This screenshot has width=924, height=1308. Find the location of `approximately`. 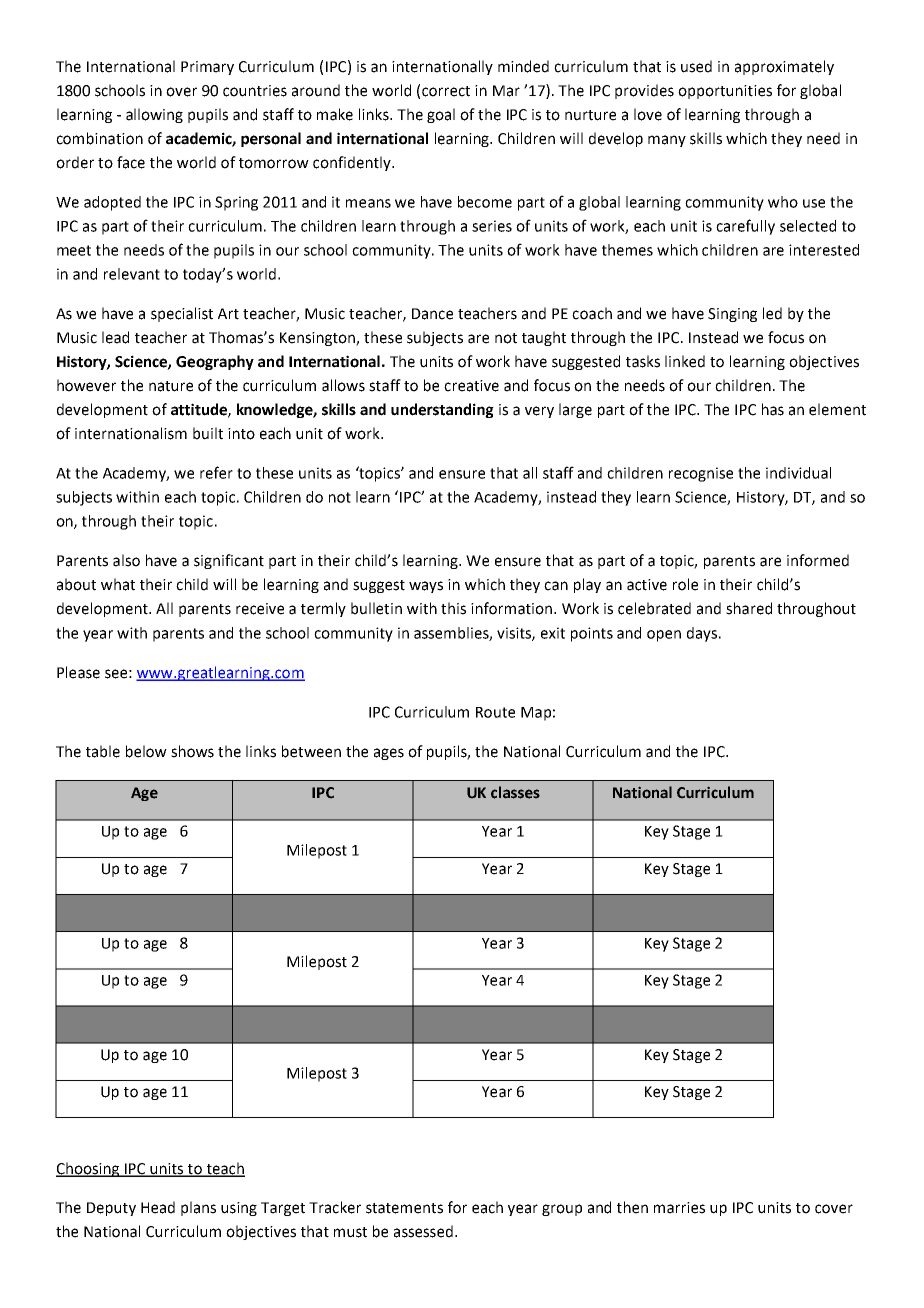

approximately is located at coordinates (784, 67).
